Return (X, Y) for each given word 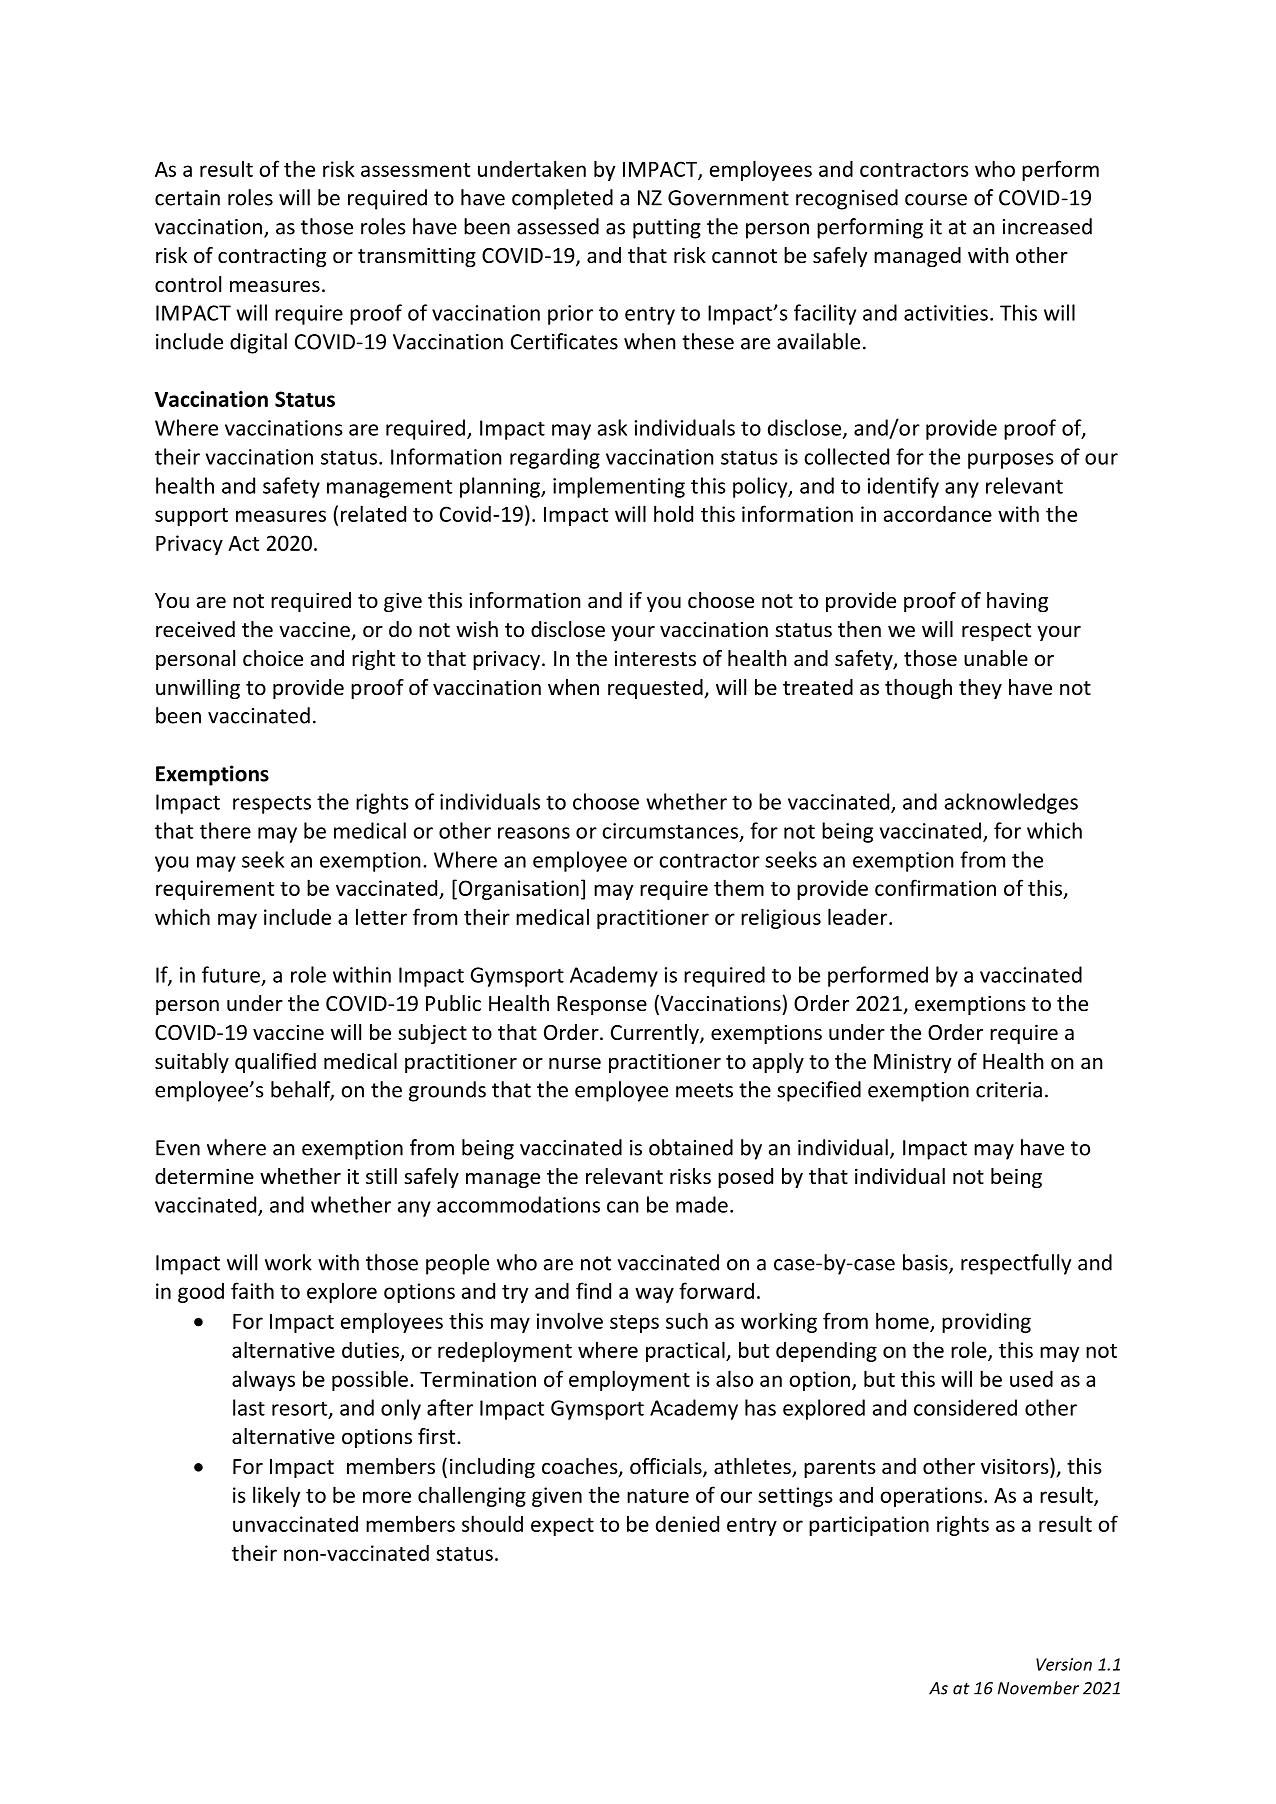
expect (562, 1527)
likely (276, 1496)
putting (667, 229)
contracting (272, 257)
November (1038, 1688)
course (936, 200)
